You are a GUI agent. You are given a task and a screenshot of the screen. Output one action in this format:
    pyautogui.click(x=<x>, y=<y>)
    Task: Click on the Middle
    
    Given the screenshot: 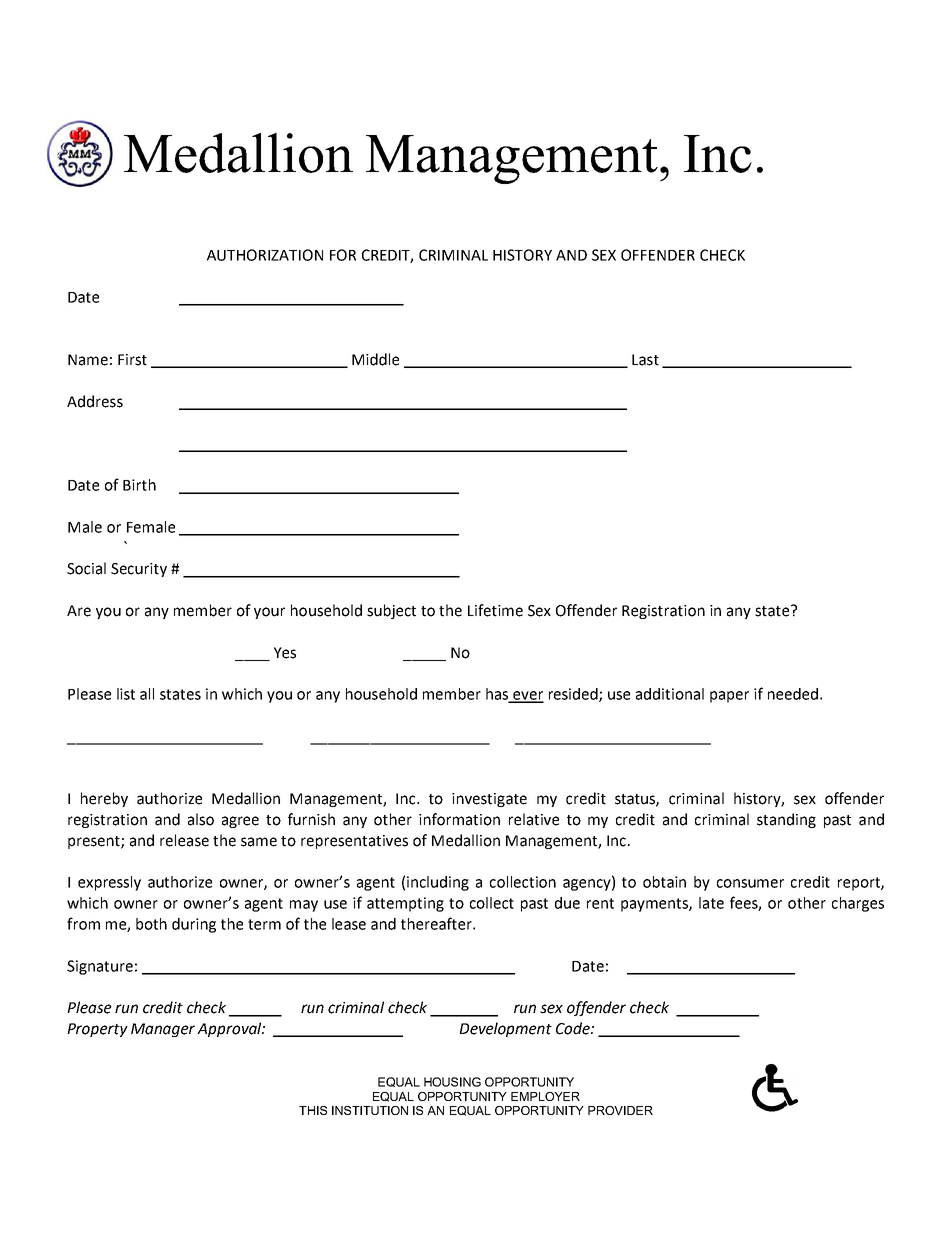 What is the action you would take?
    pyautogui.click(x=375, y=359)
